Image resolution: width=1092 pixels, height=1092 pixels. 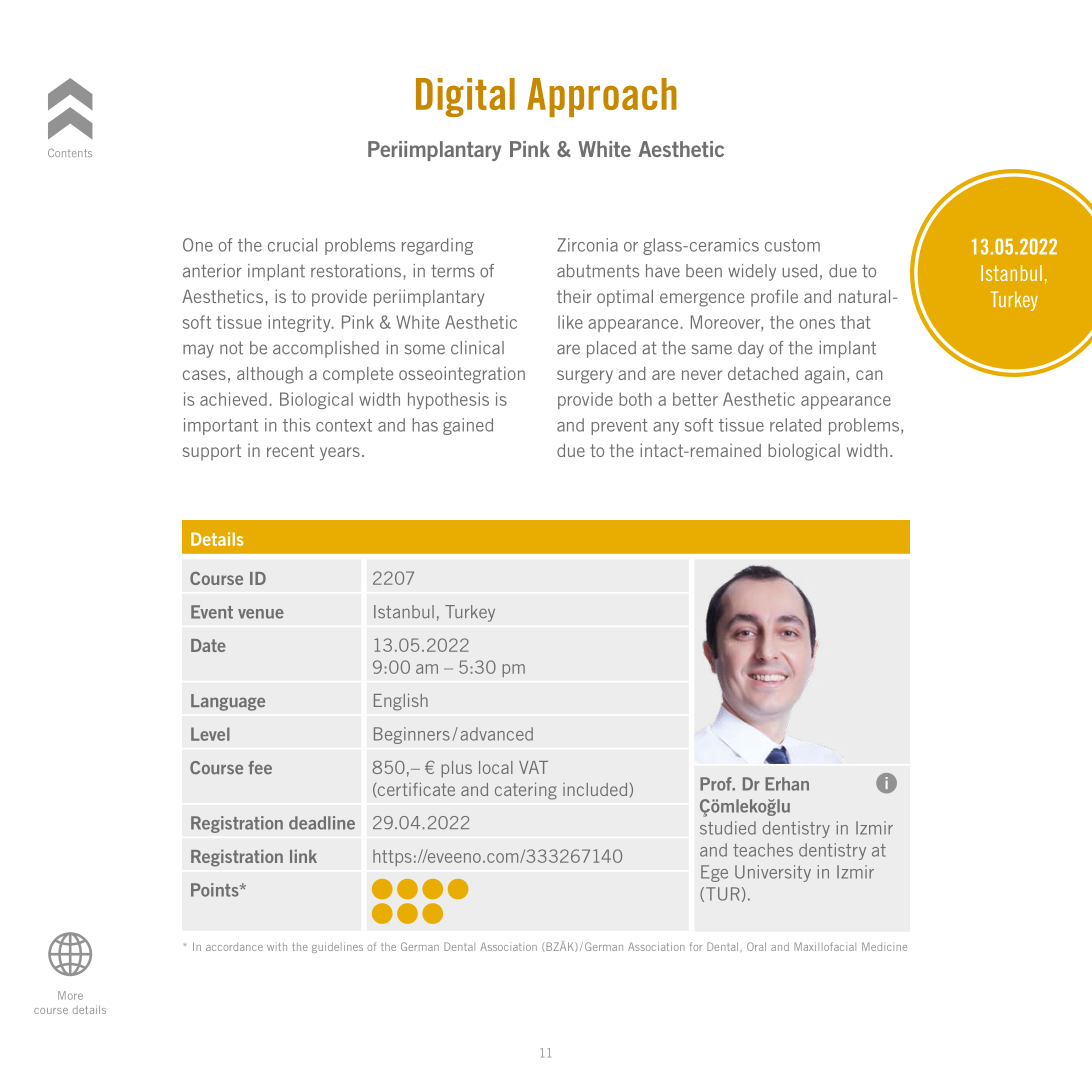 I want to click on related, so click(x=795, y=425).
